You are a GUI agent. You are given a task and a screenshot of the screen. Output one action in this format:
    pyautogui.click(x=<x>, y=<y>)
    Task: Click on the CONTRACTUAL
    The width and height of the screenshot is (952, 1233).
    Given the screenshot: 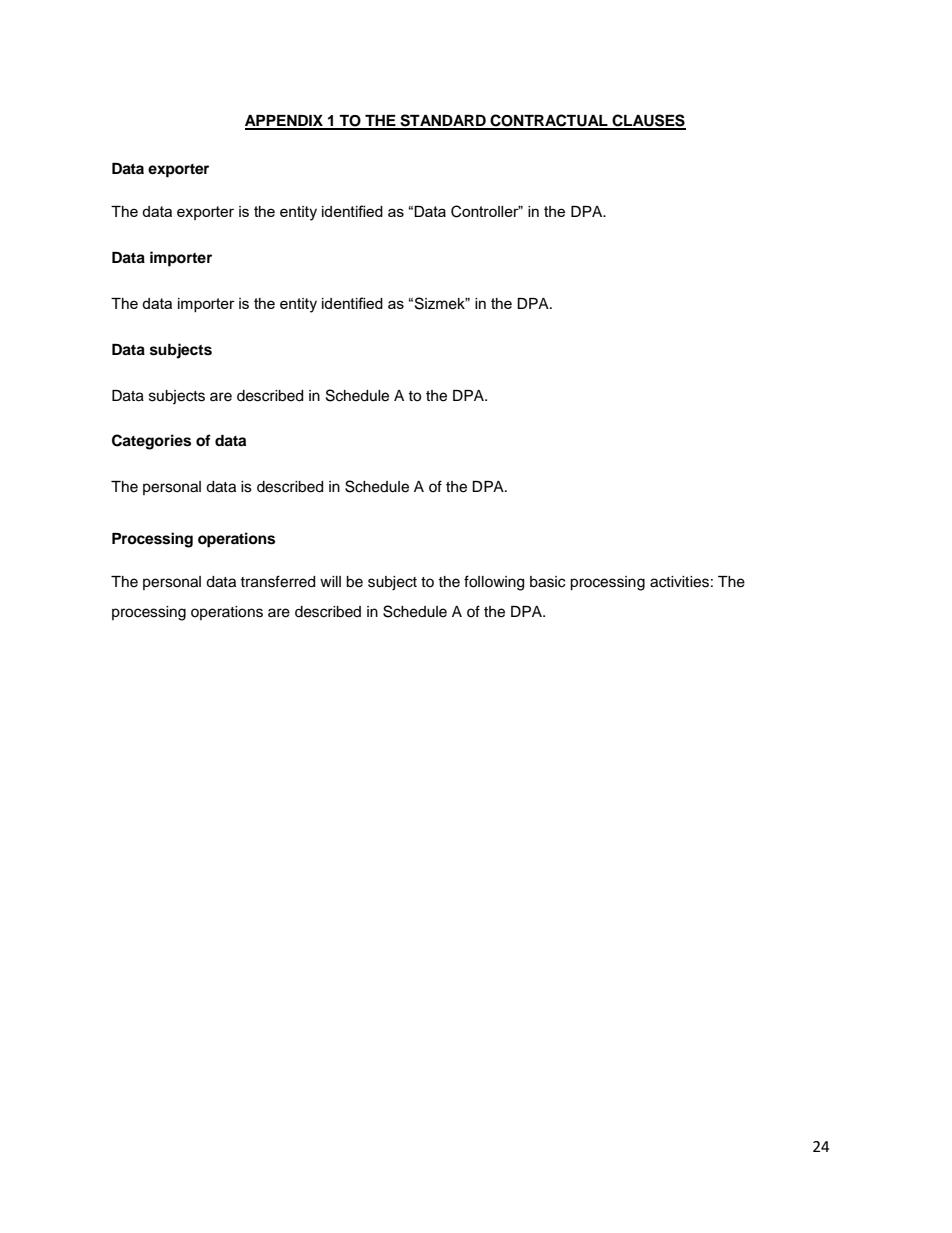 What is the action you would take?
    pyautogui.click(x=549, y=121)
